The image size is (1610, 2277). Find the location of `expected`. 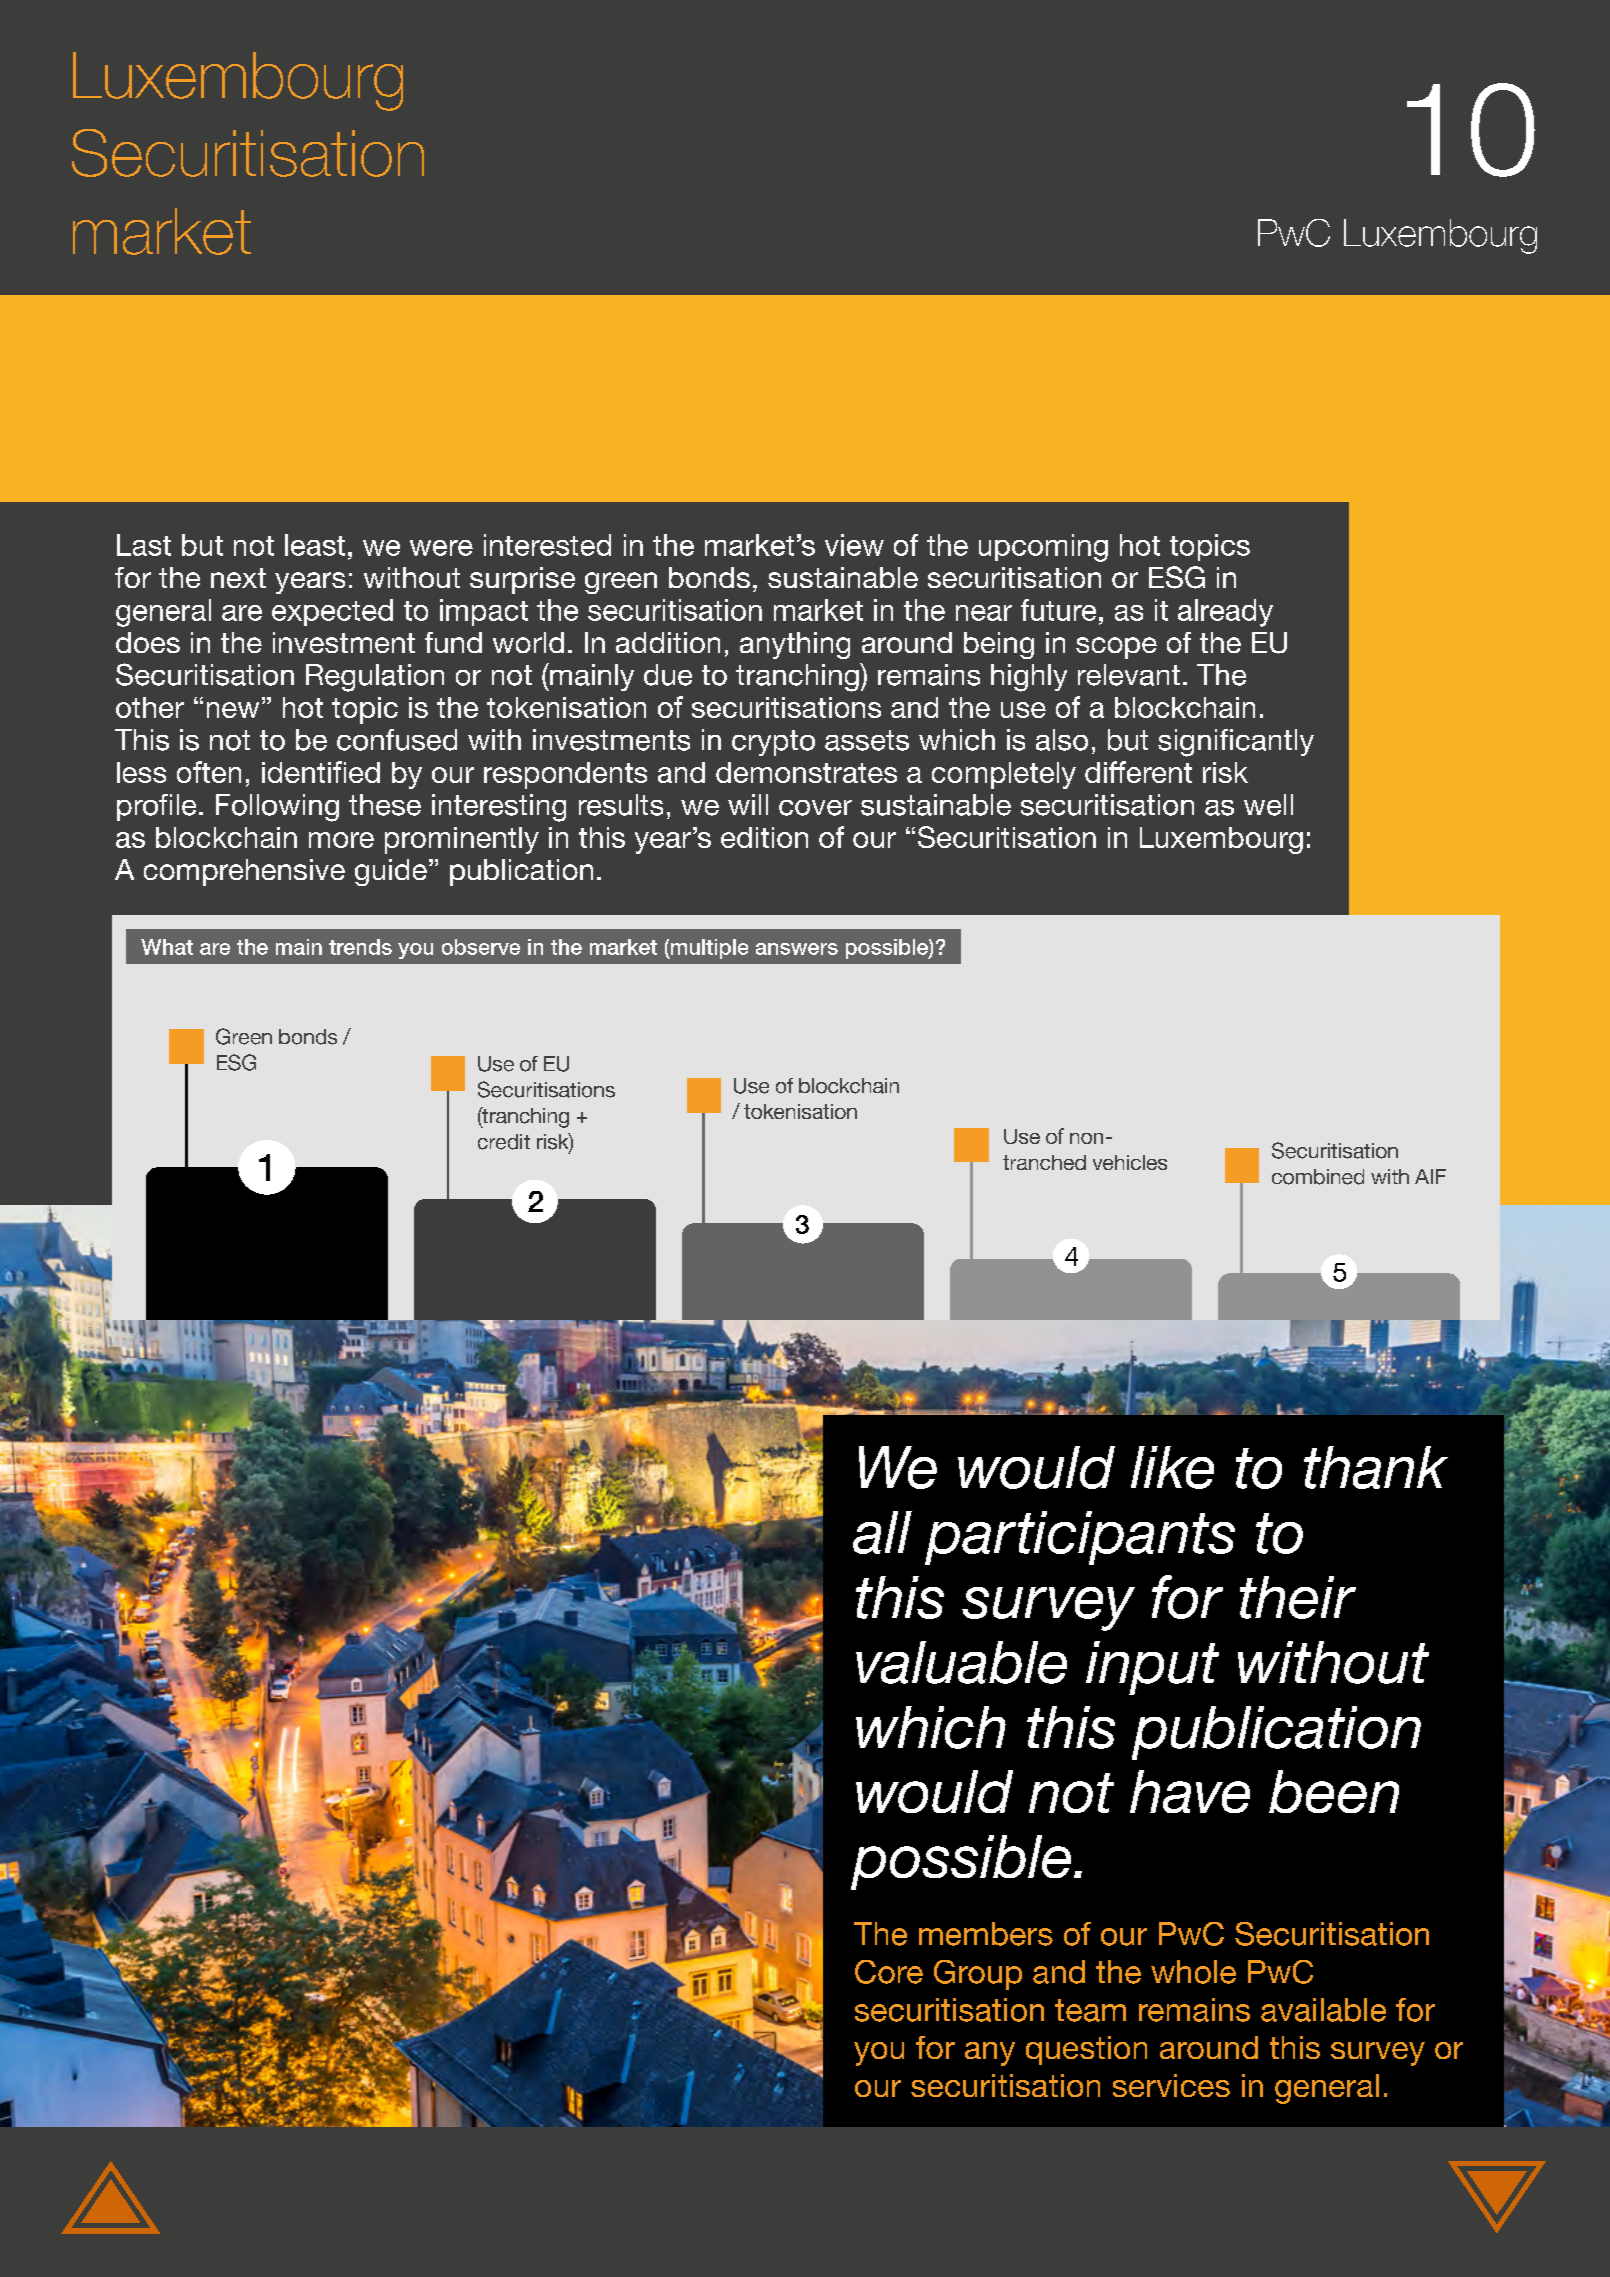

expected is located at coordinates (332, 612).
